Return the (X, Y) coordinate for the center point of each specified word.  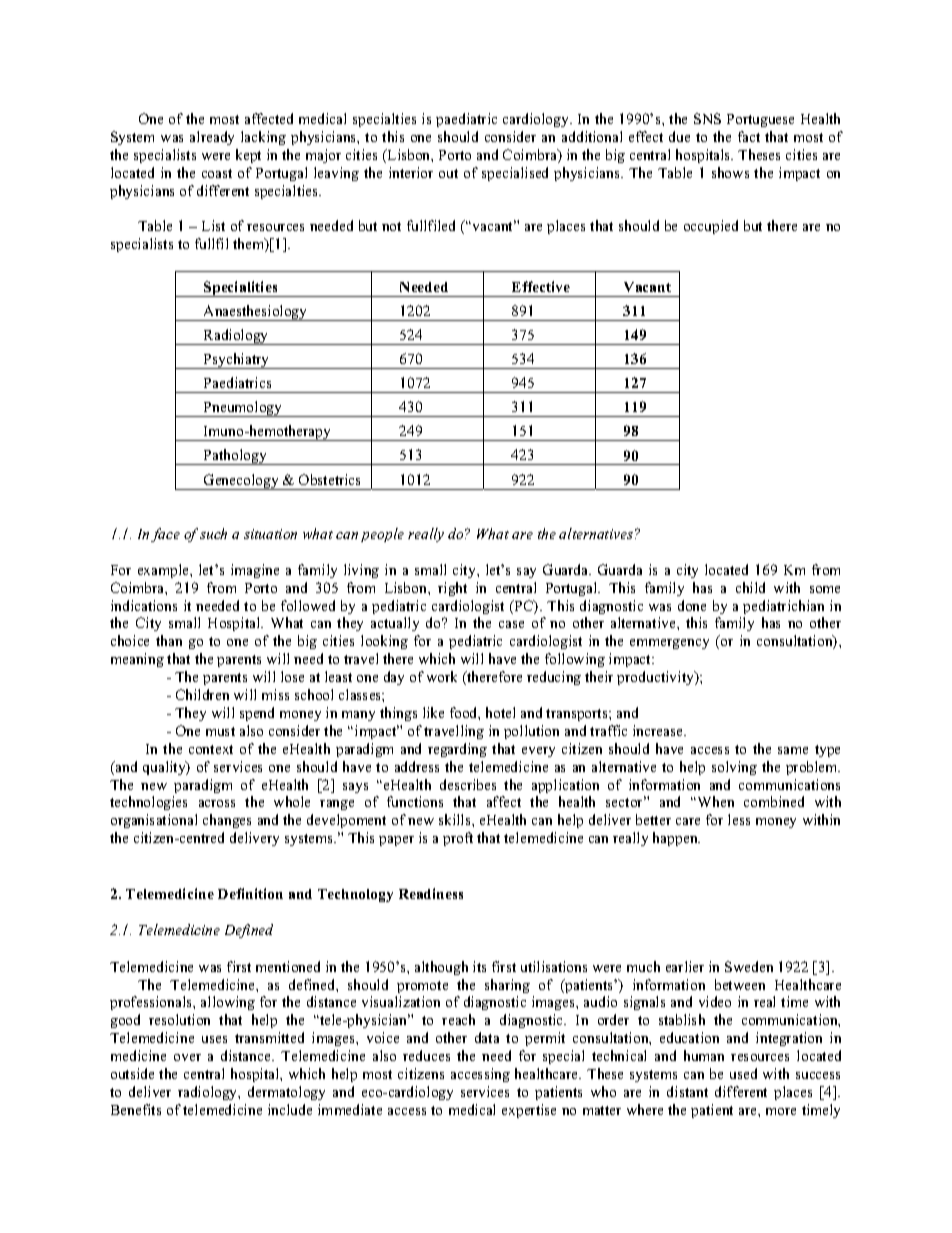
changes (227, 821)
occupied (711, 227)
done (692, 605)
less (739, 819)
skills (456, 819)
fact (749, 136)
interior (411, 172)
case (511, 624)
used (743, 1073)
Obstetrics (329, 479)
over (187, 1057)
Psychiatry (237, 361)
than (169, 640)
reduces (426, 1055)
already (212, 138)
